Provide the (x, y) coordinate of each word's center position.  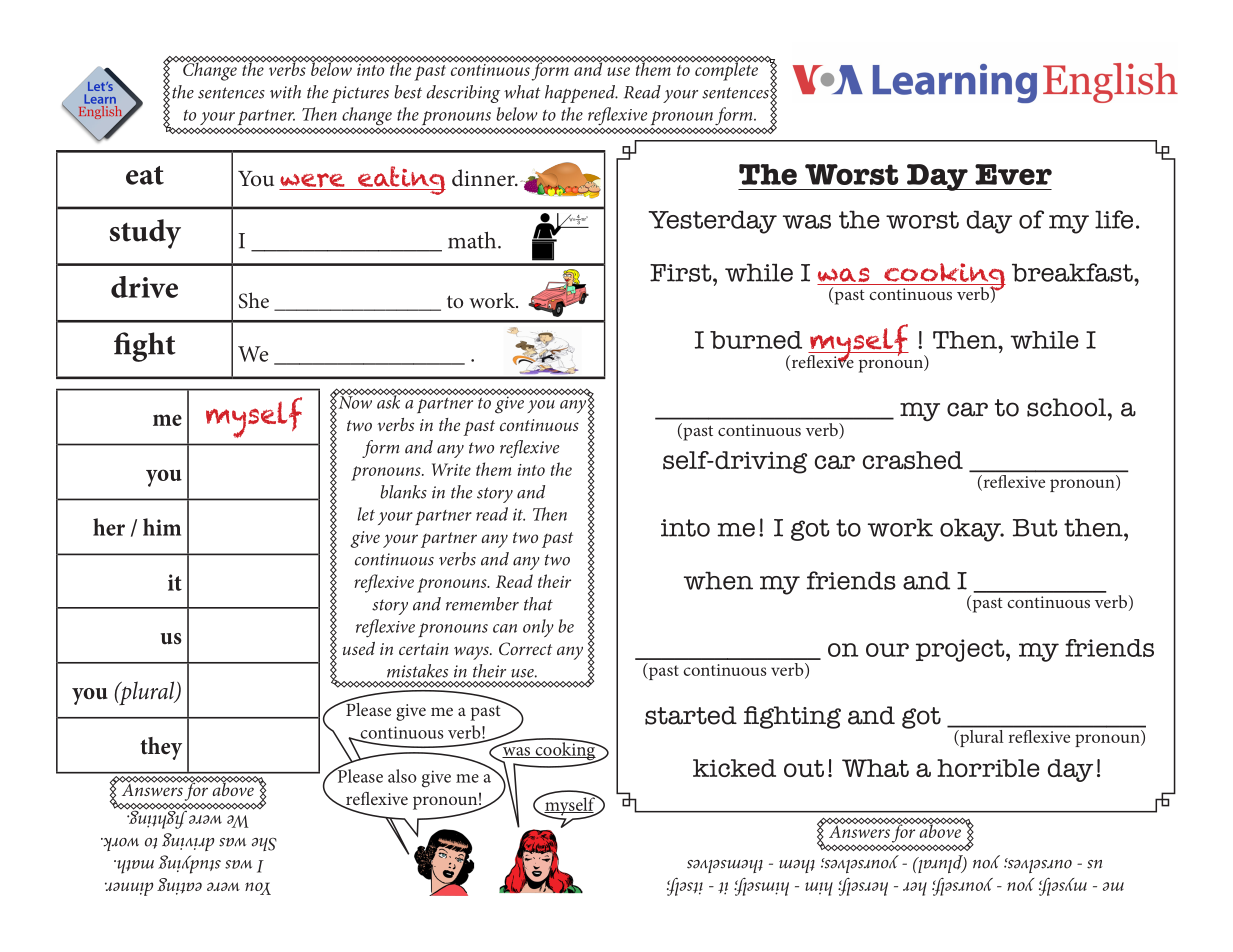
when (718, 580)
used (359, 648)
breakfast (1073, 272)
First (682, 273)
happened (581, 94)
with (285, 92)
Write (451, 469)
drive (144, 287)
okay (972, 530)
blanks (403, 492)
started (691, 715)
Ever (1013, 174)
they (161, 748)
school (1066, 407)
